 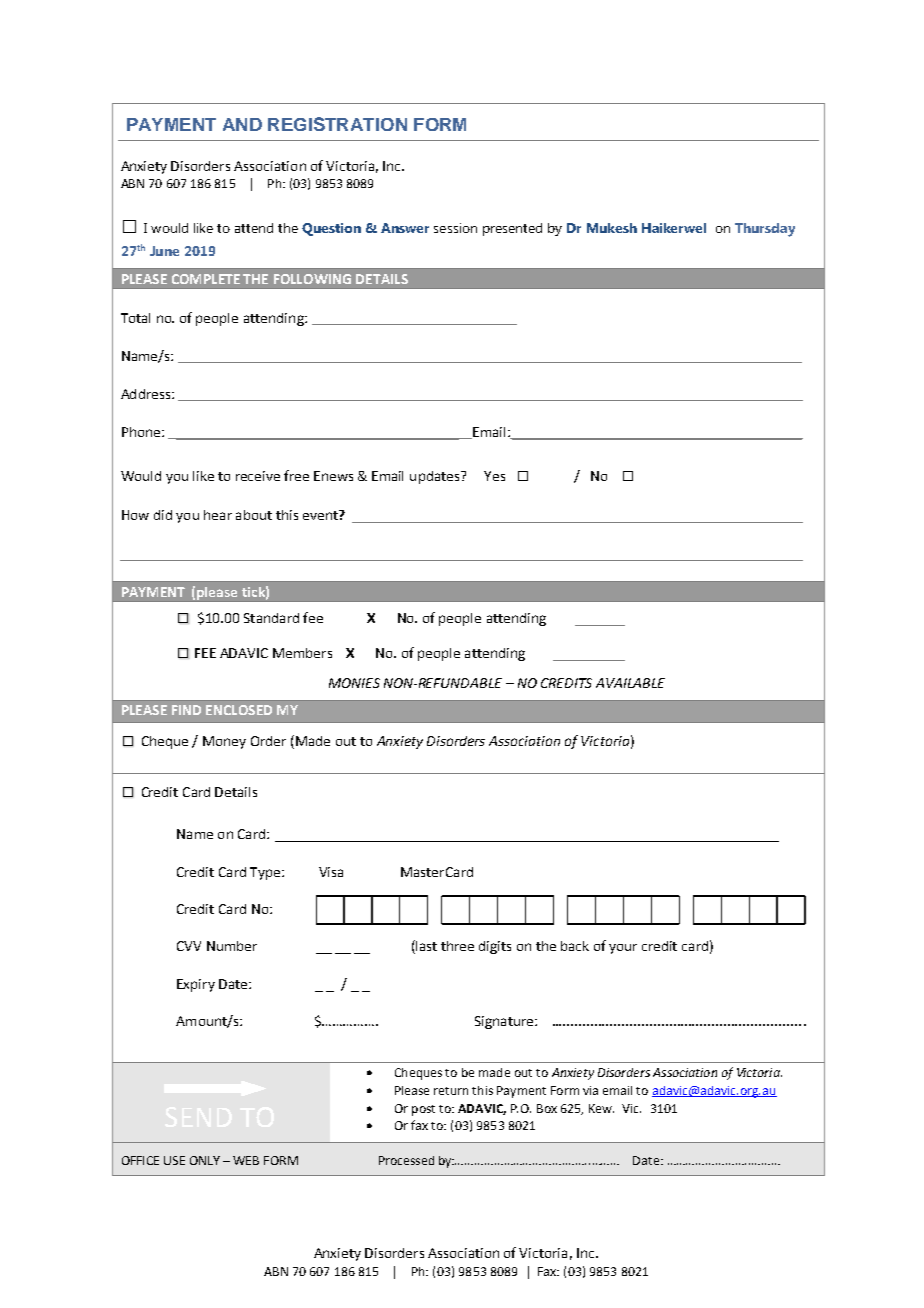 What do you see at coordinates (630, 683) in the screenshot?
I see `AVAILABLE` at bounding box center [630, 683].
